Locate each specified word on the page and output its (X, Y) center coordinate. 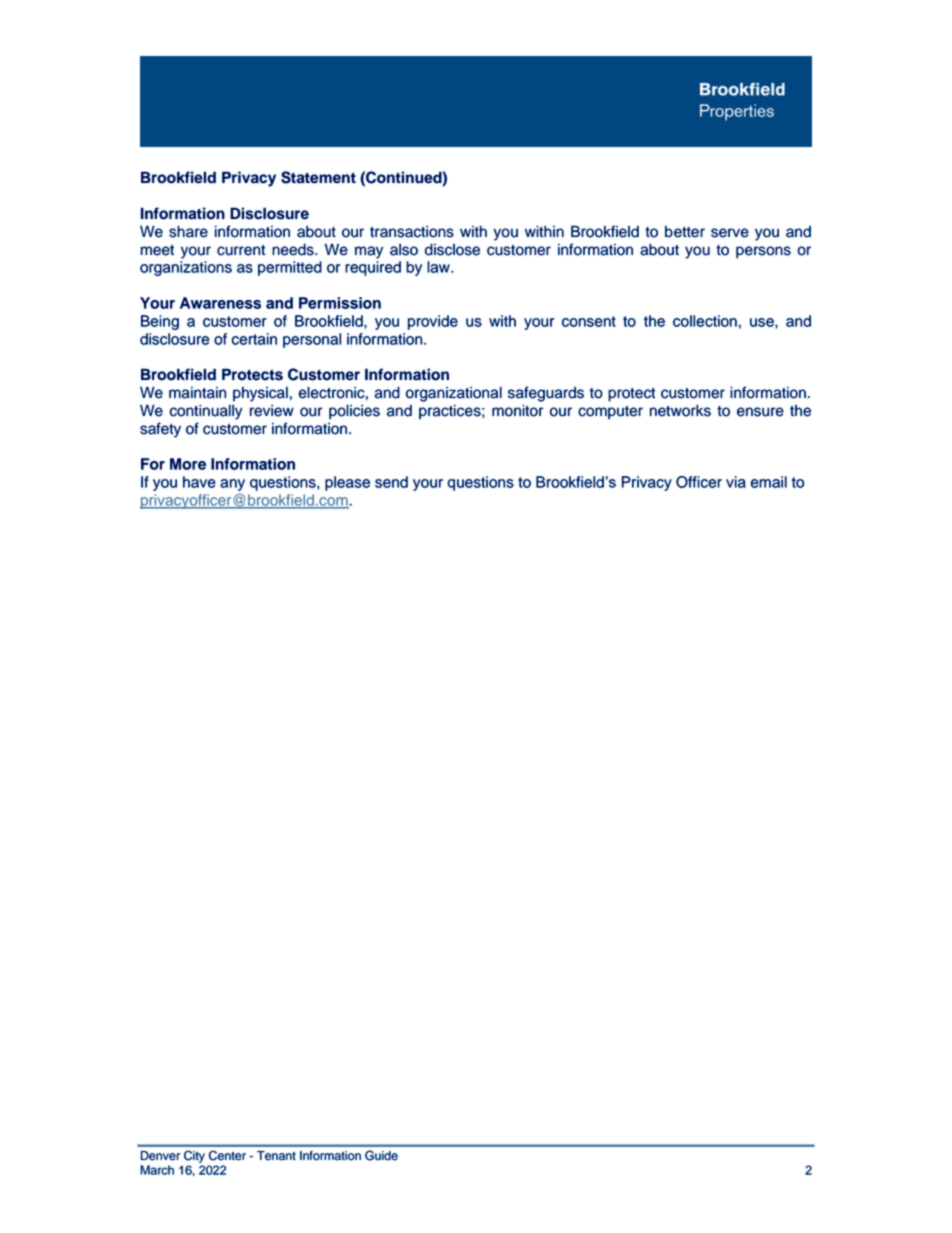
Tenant (276, 1156)
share (188, 231)
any (232, 485)
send (391, 482)
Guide (381, 1155)
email (769, 482)
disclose (452, 249)
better (685, 232)
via (736, 482)
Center (227, 1155)
